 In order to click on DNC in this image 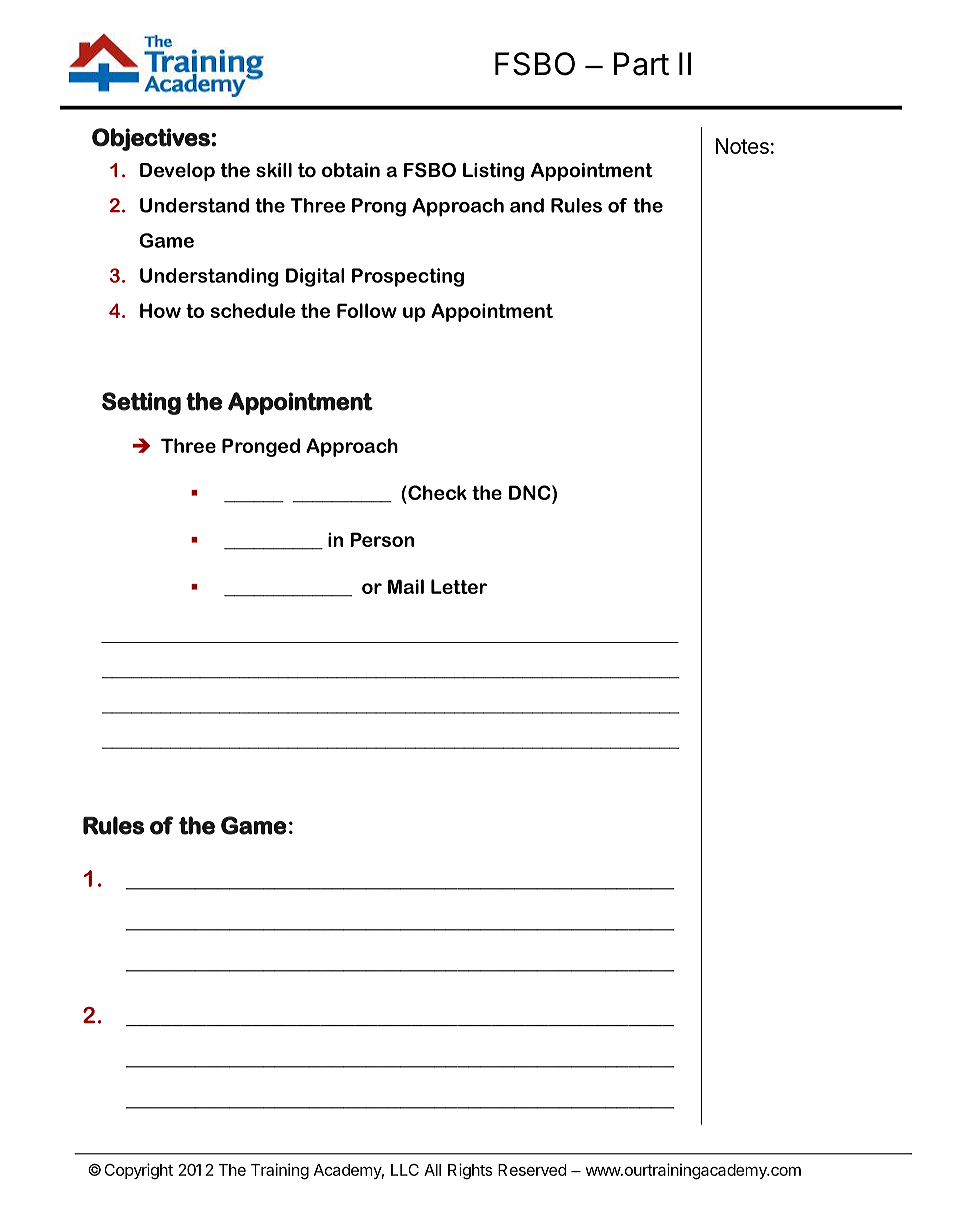, I will do `click(531, 492)`.
